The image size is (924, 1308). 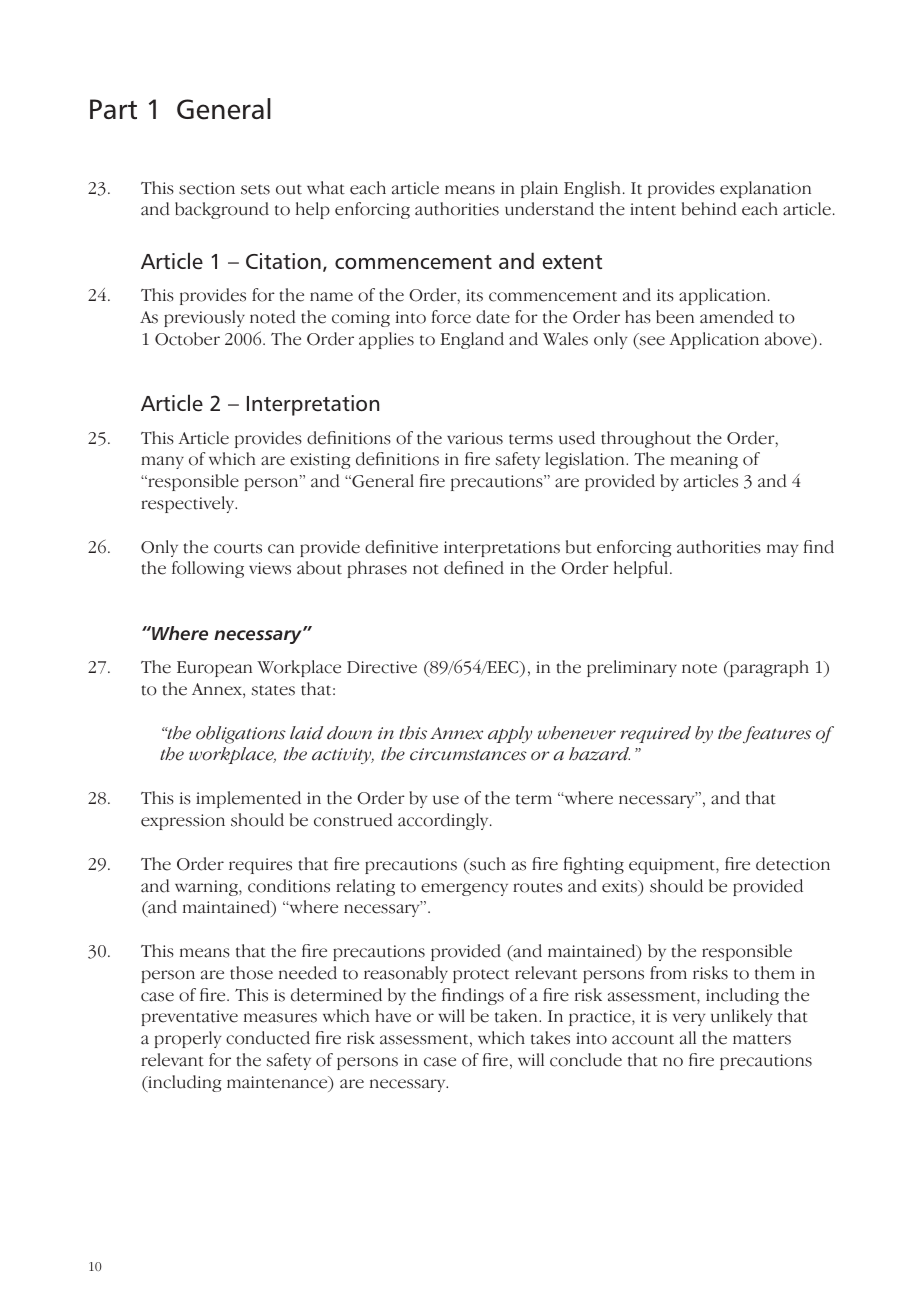 I want to click on section, so click(x=207, y=188).
